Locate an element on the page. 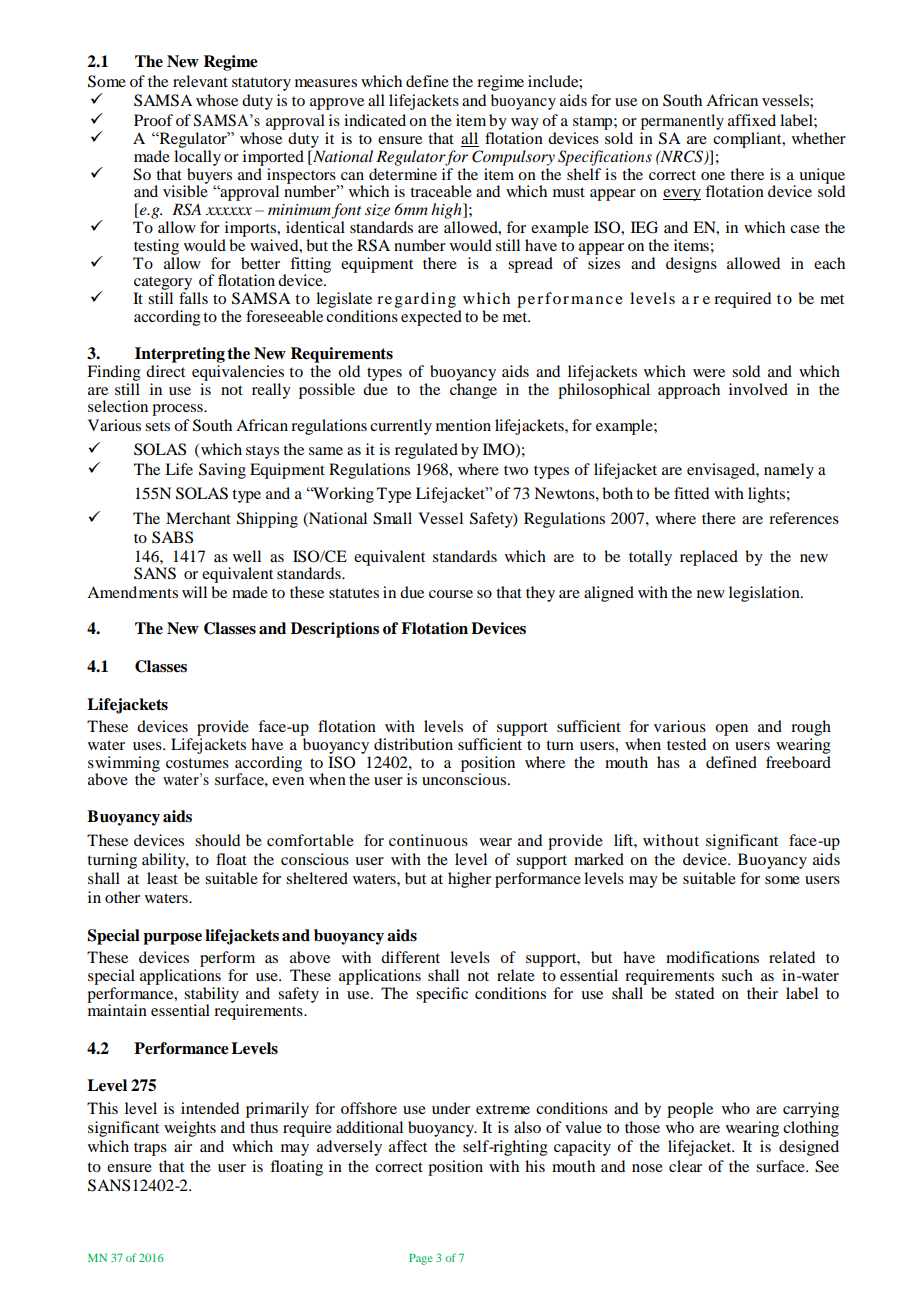 The width and height of the image is (924, 1305). continuous is located at coordinates (428, 840).
